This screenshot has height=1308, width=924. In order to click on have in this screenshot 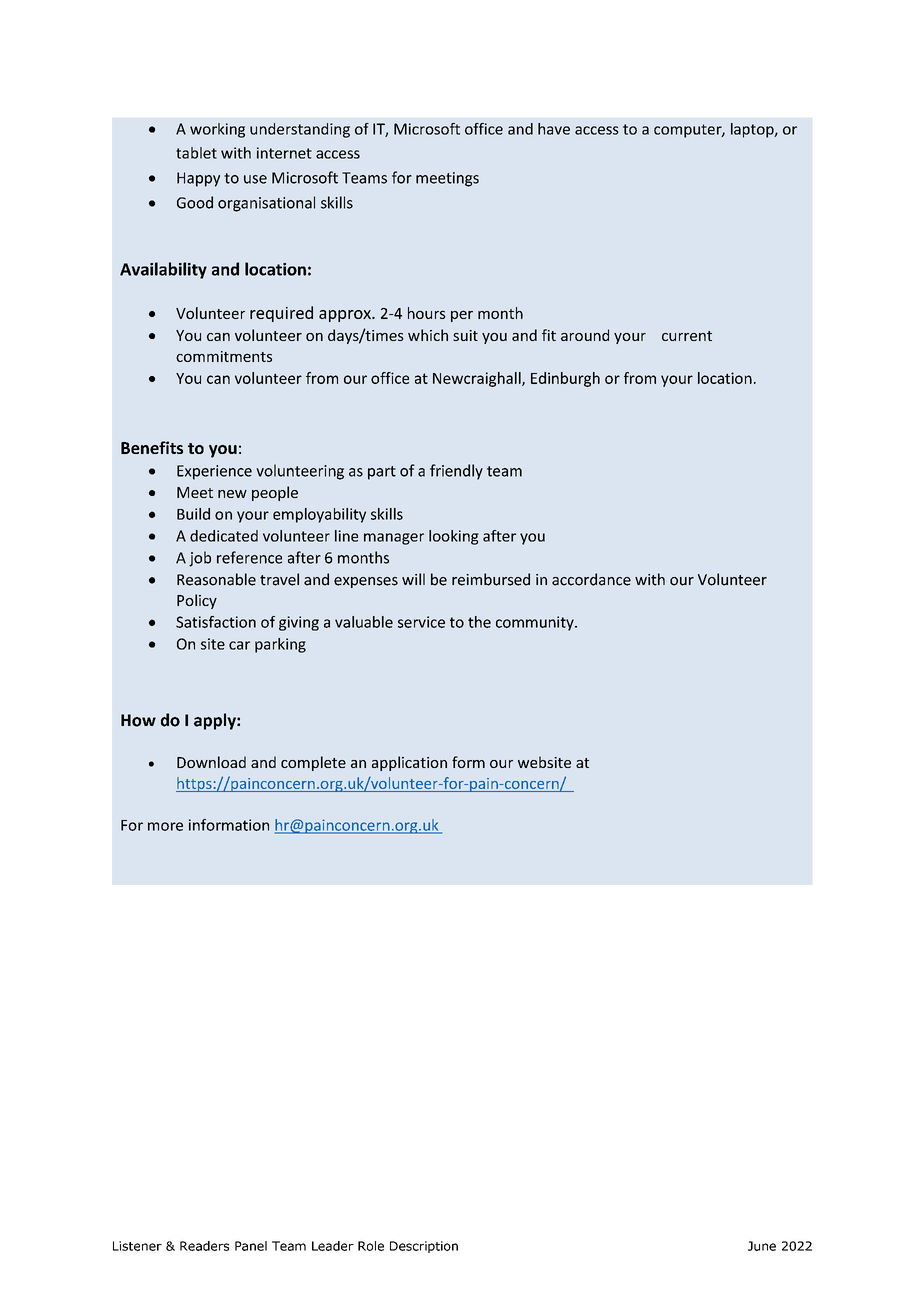, I will do `click(554, 129)`.
